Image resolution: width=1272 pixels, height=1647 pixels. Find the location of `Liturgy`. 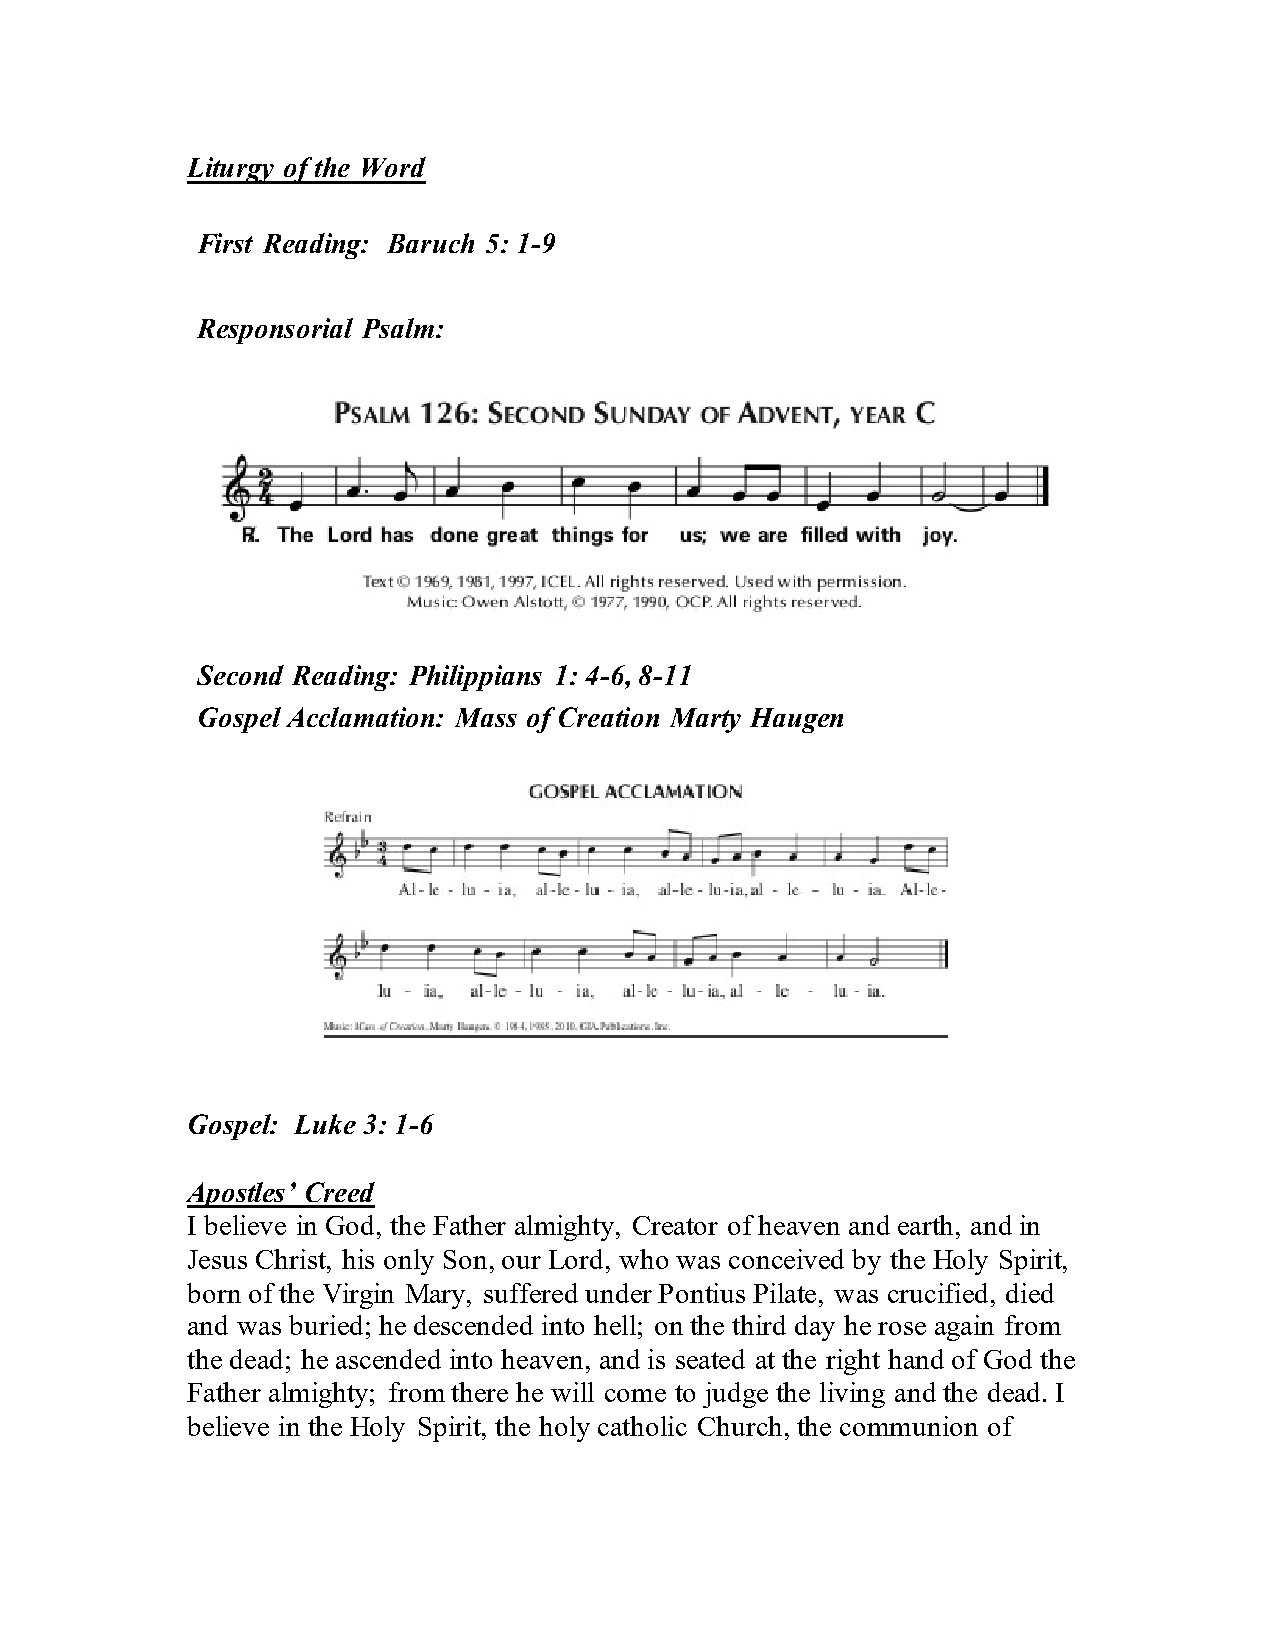

Liturgy is located at coordinates (231, 170).
